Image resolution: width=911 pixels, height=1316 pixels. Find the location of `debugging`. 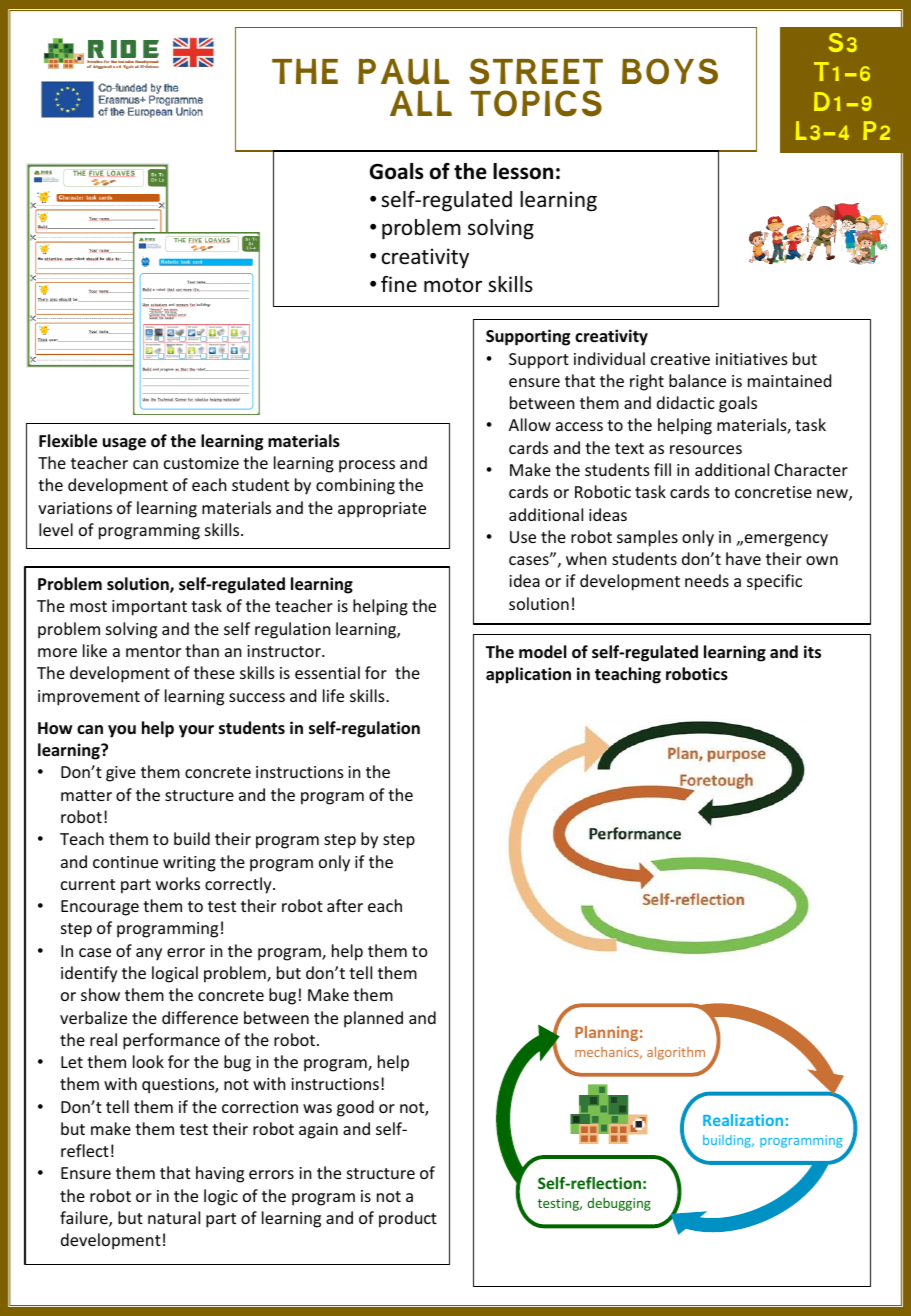

debugging is located at coordinates (619, 1204).
